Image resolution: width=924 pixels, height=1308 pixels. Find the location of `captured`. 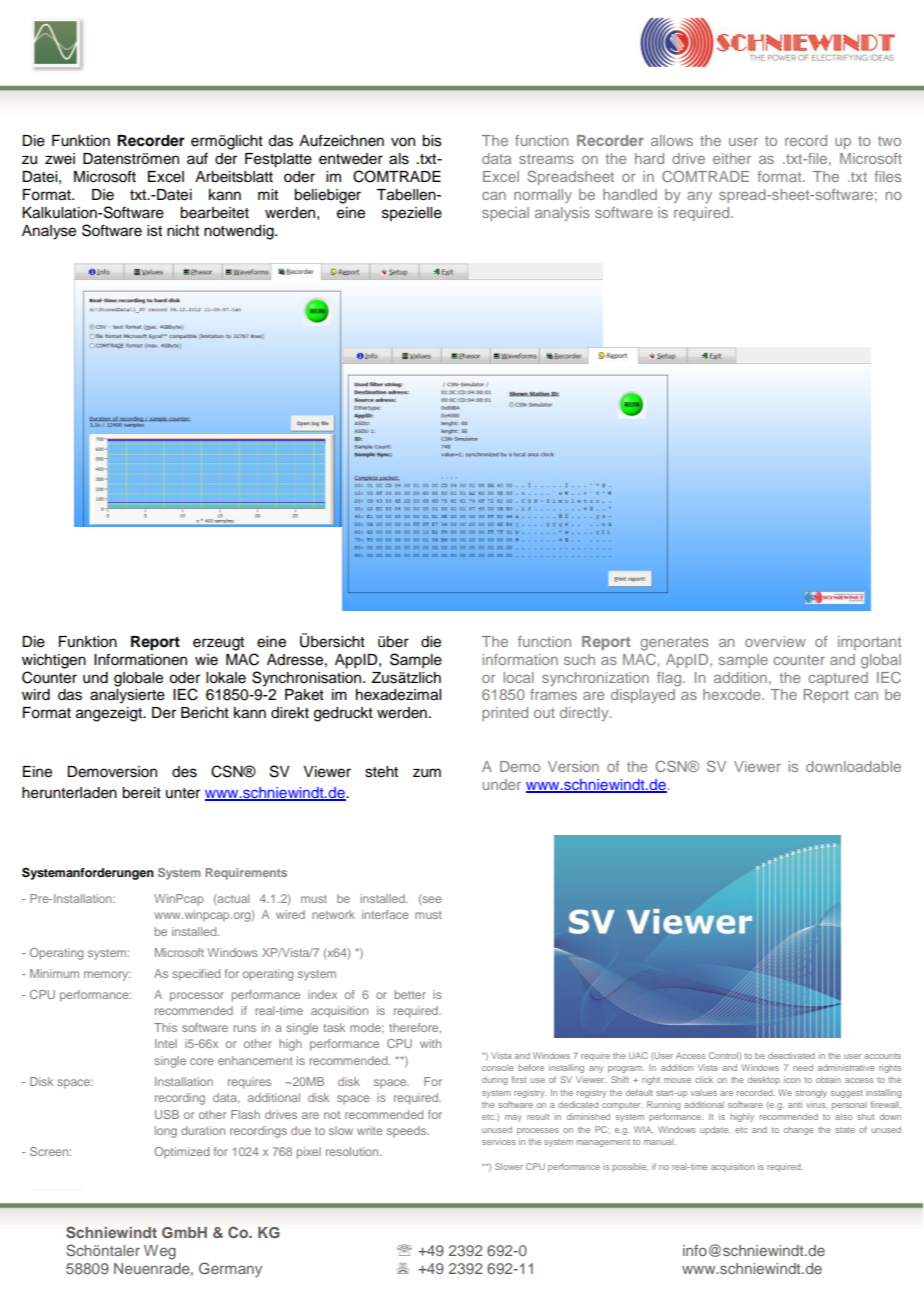

captured is located at coordinates (838, 679).
